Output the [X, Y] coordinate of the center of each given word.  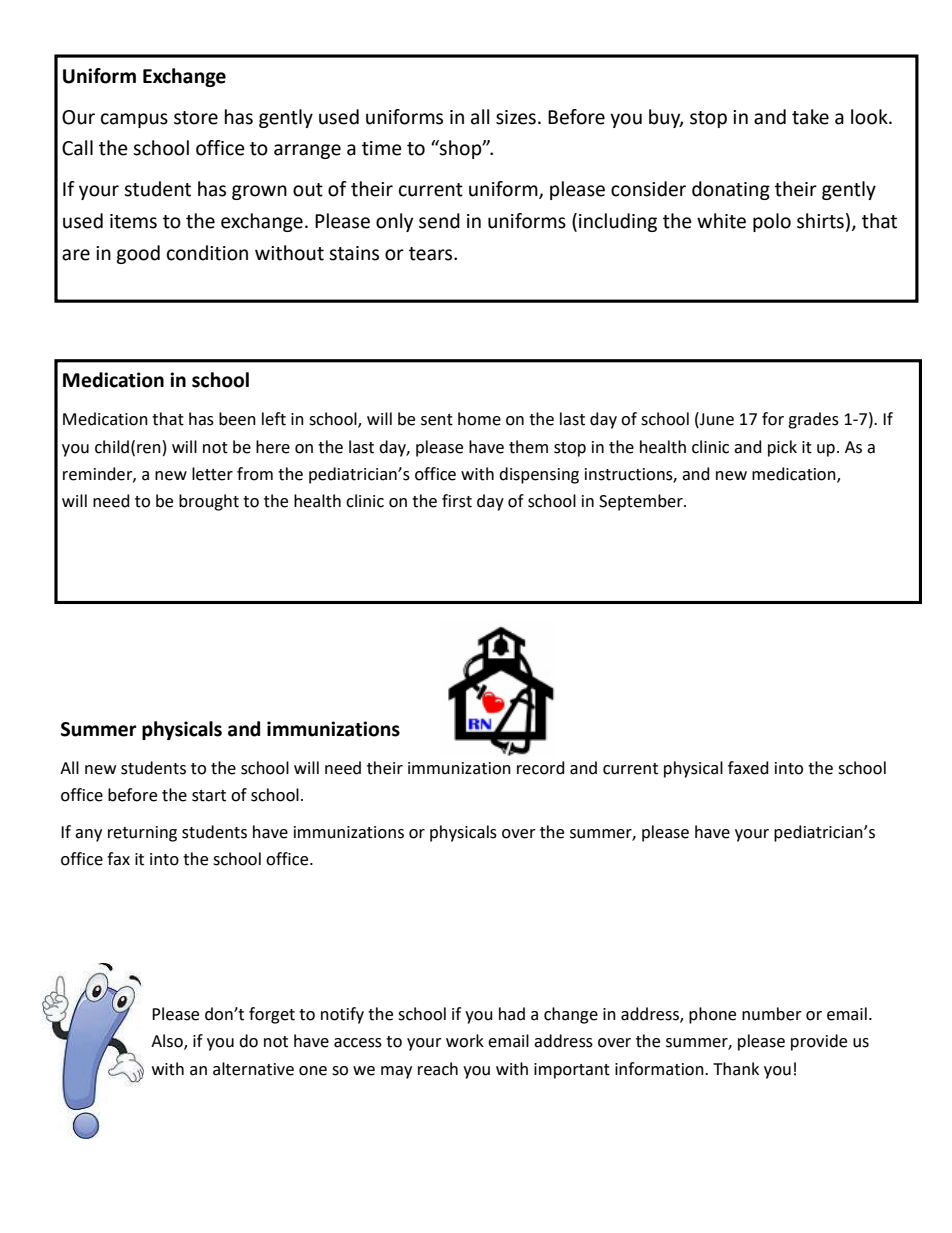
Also [168, 1042]
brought [209, 502]
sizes [516, 117]
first [457, 501]
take [810, 117]
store [196, 118]
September [642, 502]
